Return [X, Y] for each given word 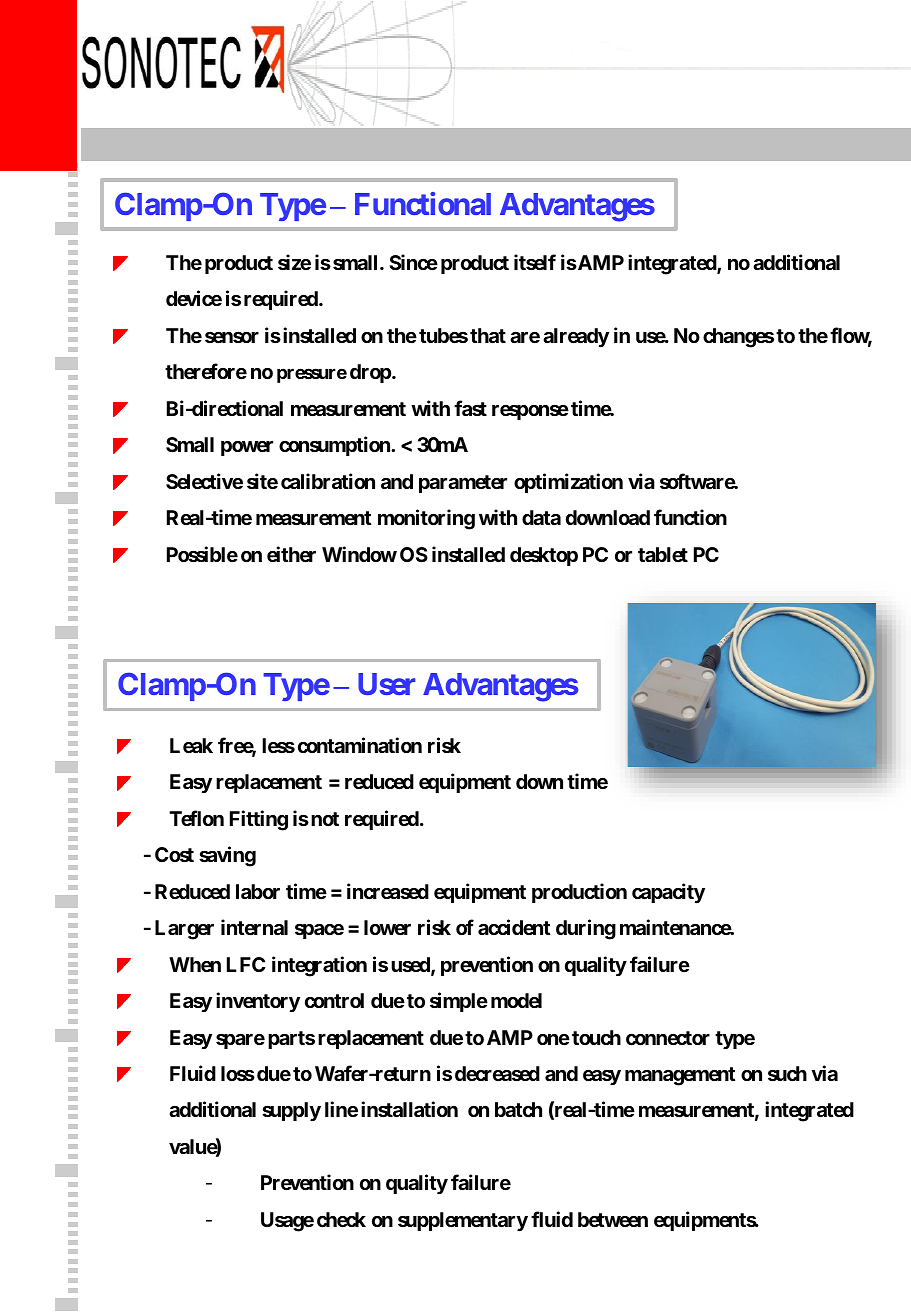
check [341, 1219]
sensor [232, 337]
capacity [668, 893]
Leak [191, 745]
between [613, 1219]
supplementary [463, 1221]
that [488, 335]
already [576, 338]
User [386, 684]
